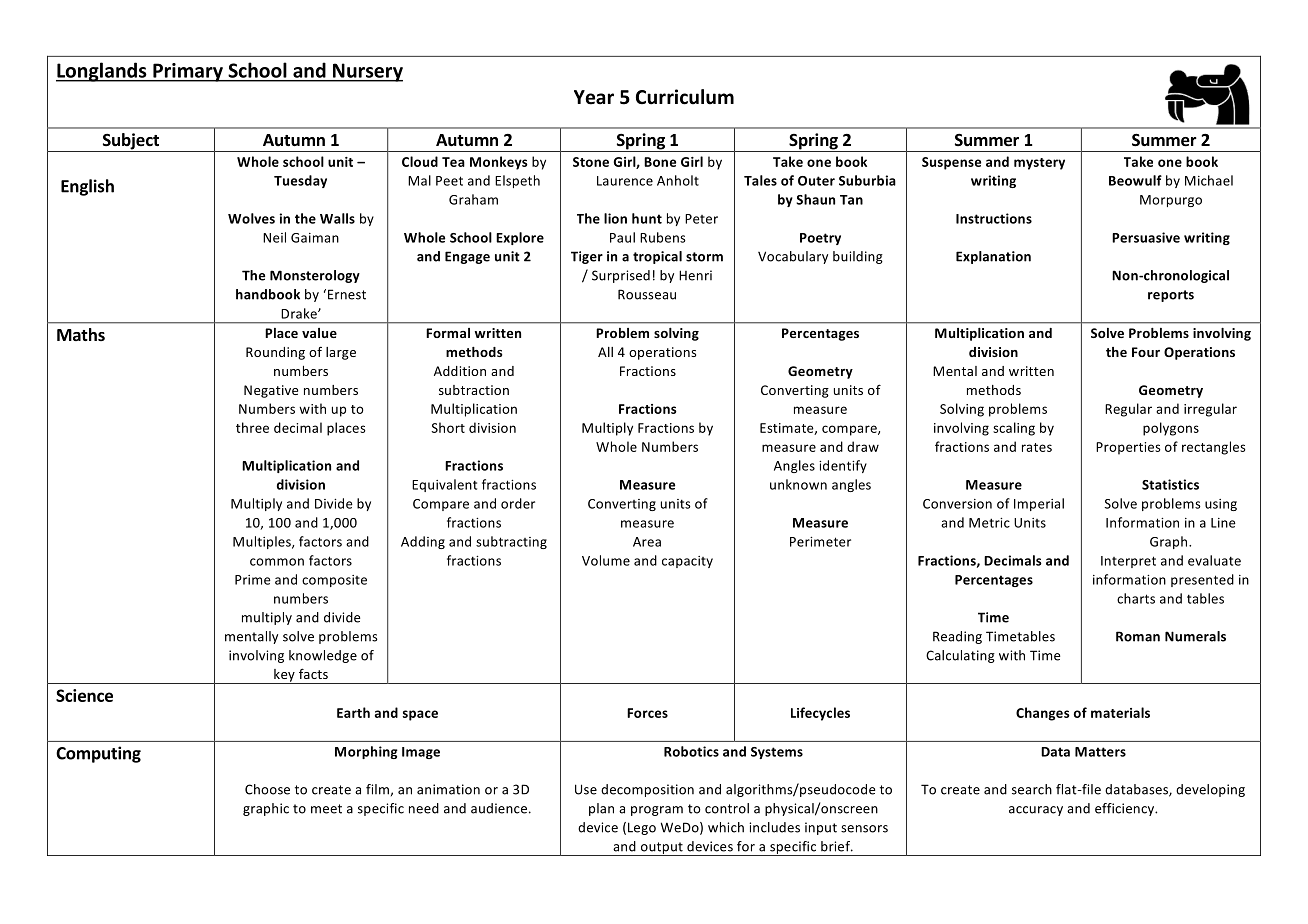 This screenshot has height=924, width=1308. I want to click on Curriculum, so click(685, 97).
